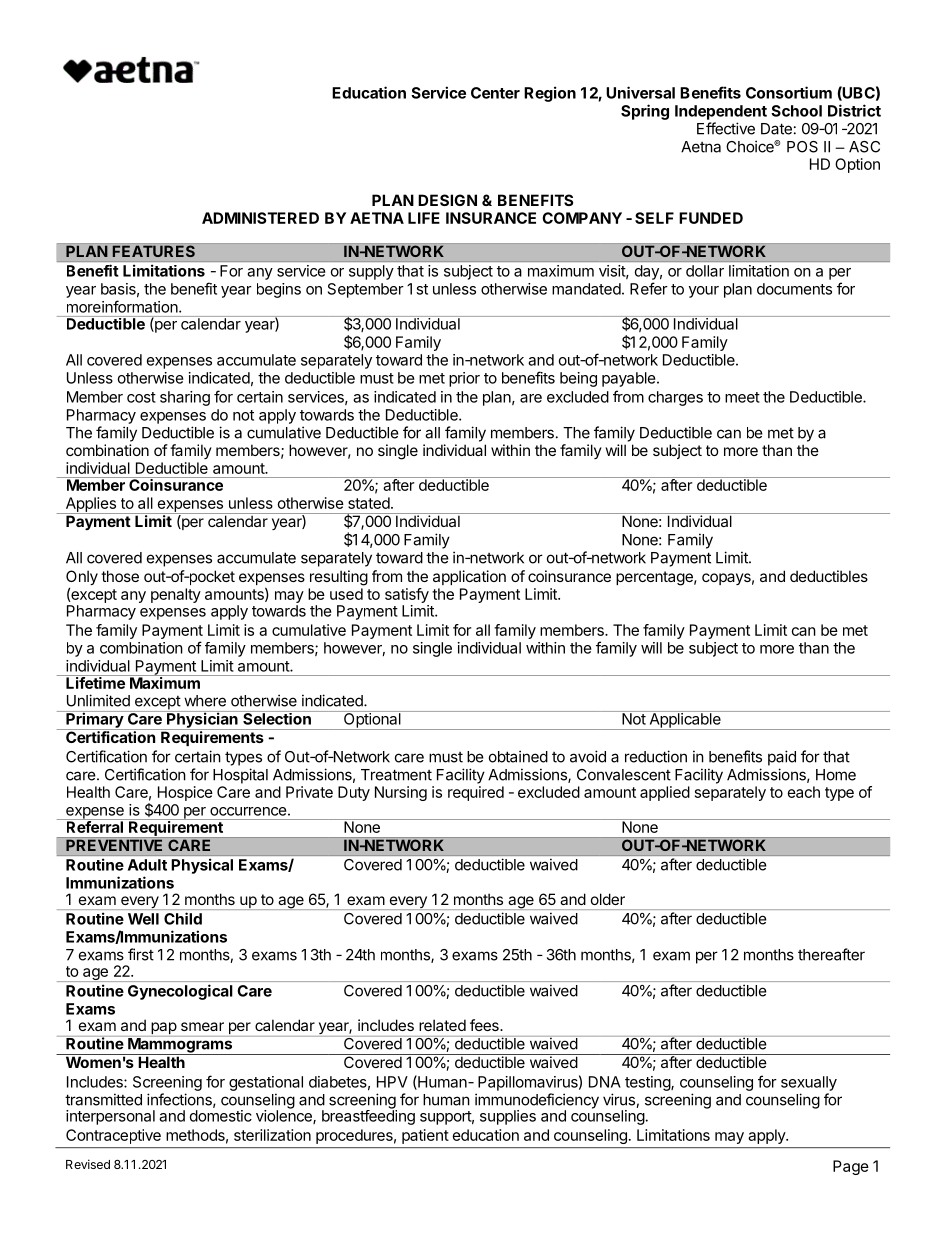  I want to click on sexually, so click(809, 1083).
